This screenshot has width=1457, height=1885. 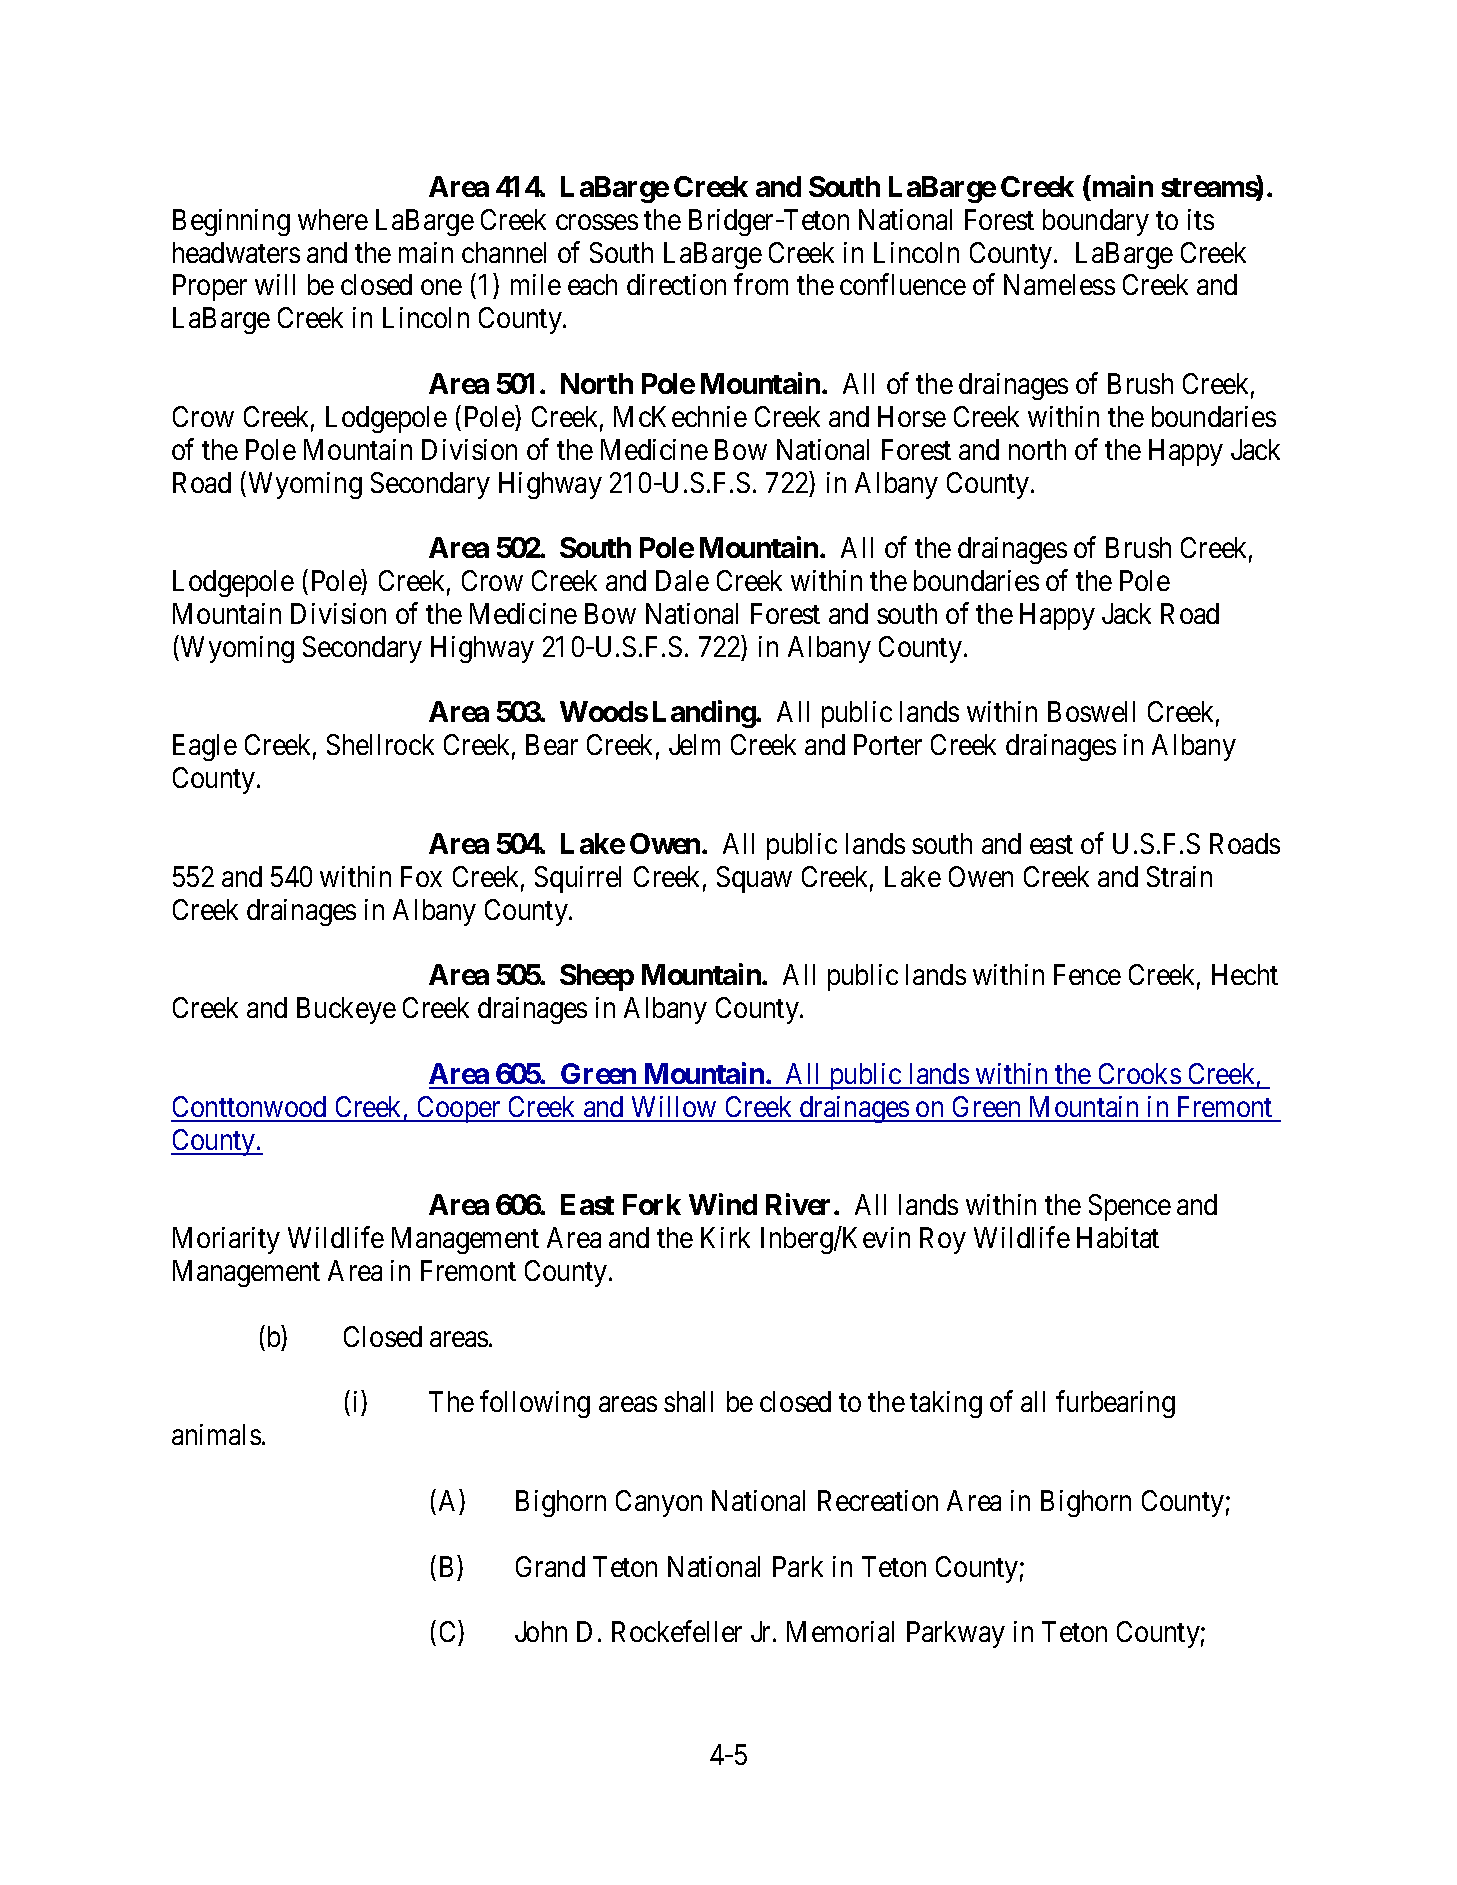 What do you see at coordinates (1118, 1237) in the screenshot?
I see `Habitat` at bounding box center [1118, 1237].
